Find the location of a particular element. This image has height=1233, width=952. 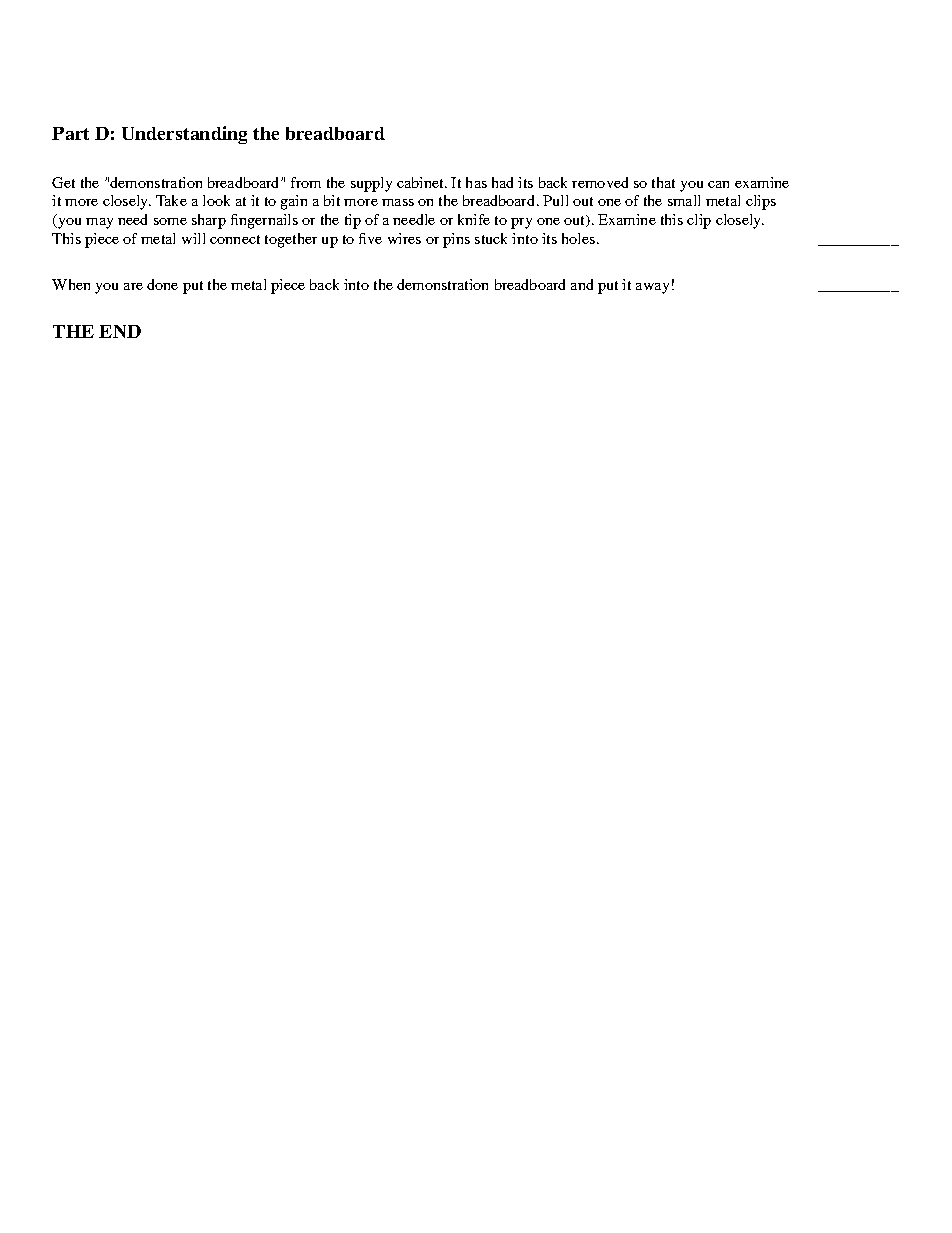

Understanding is located at coordinates (184, 135).
